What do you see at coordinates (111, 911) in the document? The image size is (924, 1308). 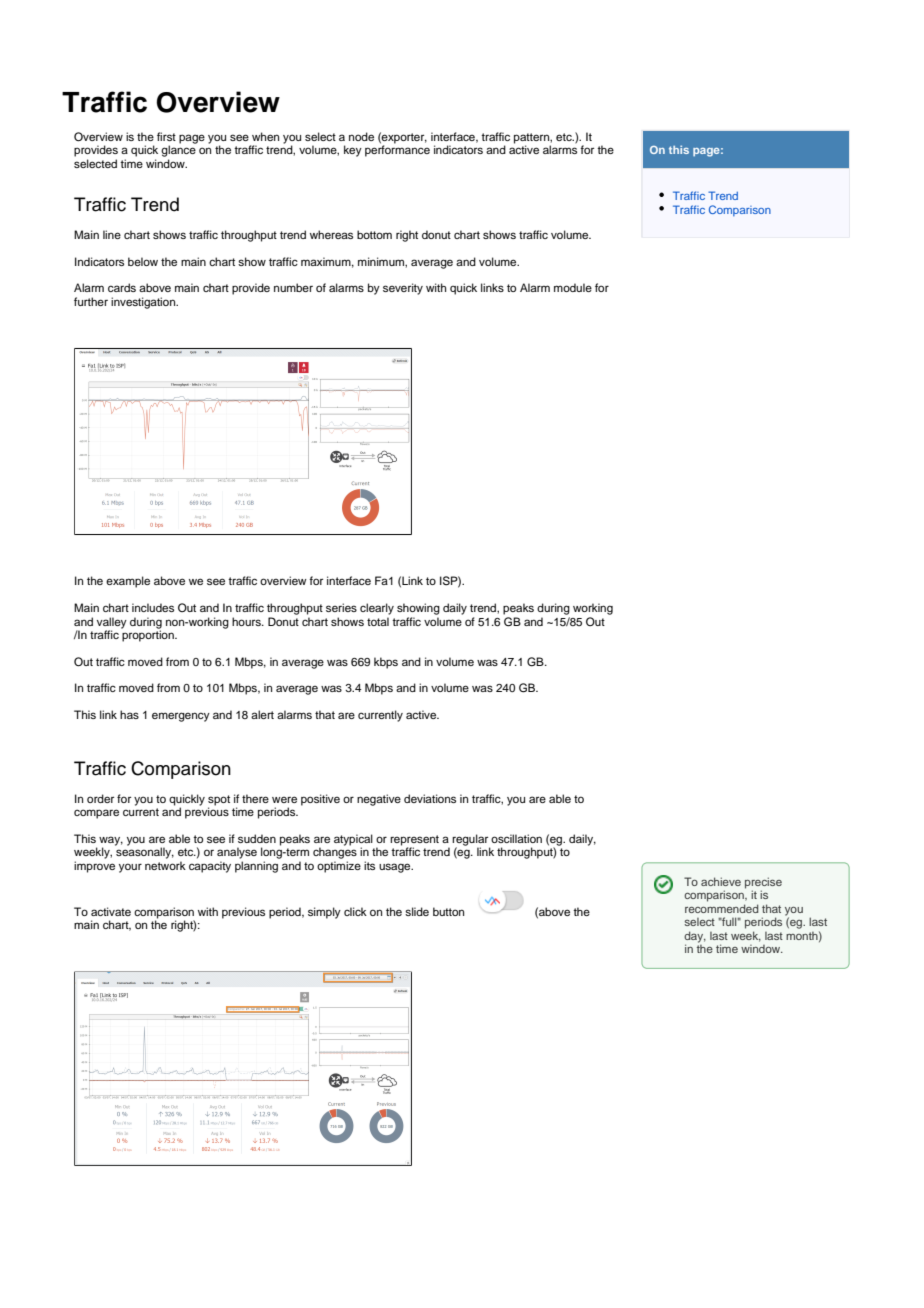 I see `activate` at bounding box center [111, 911].
